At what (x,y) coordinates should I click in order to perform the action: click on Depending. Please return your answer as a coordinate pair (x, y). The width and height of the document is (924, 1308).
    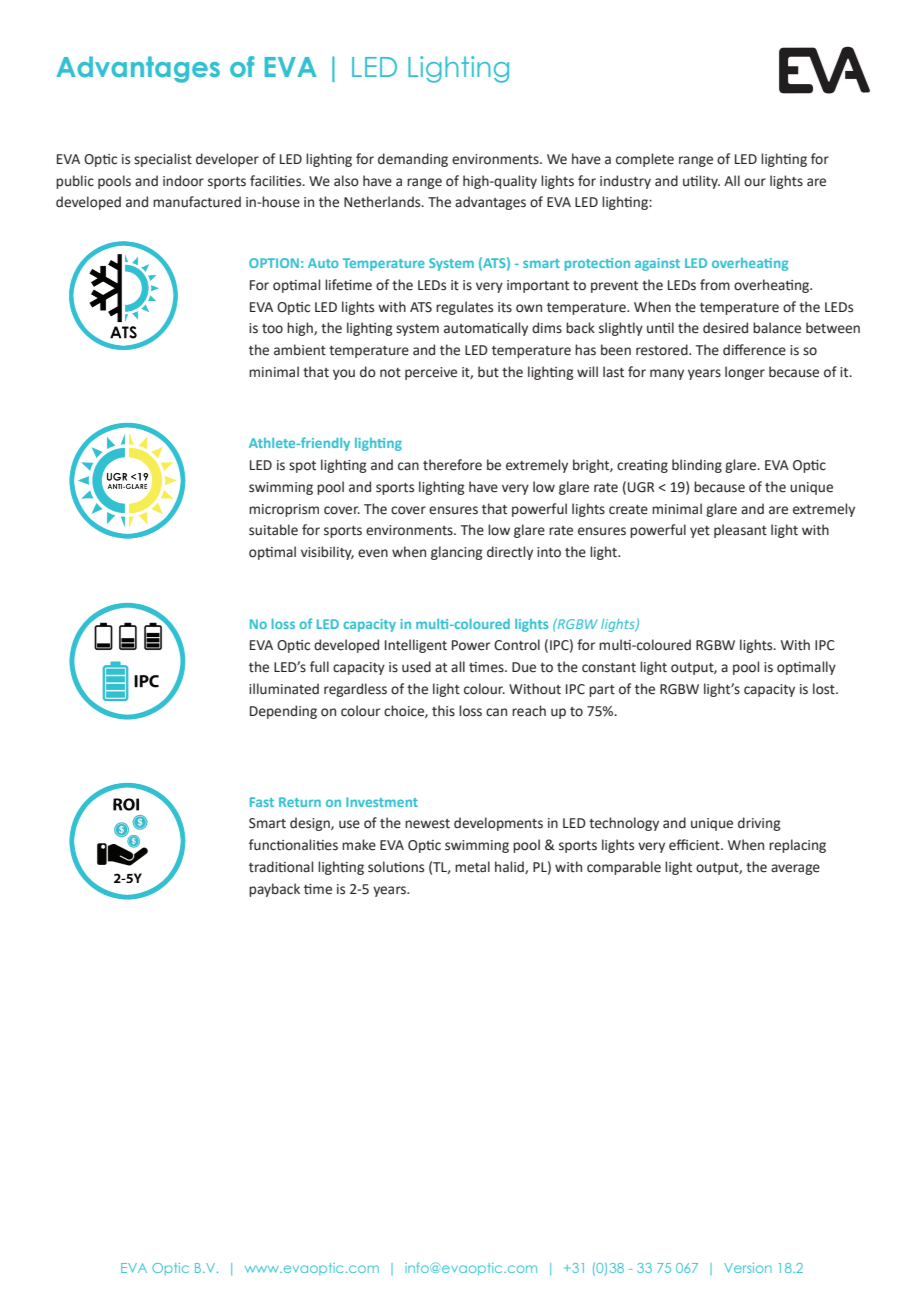
    Looking at the image, I should click on (283, 712).
